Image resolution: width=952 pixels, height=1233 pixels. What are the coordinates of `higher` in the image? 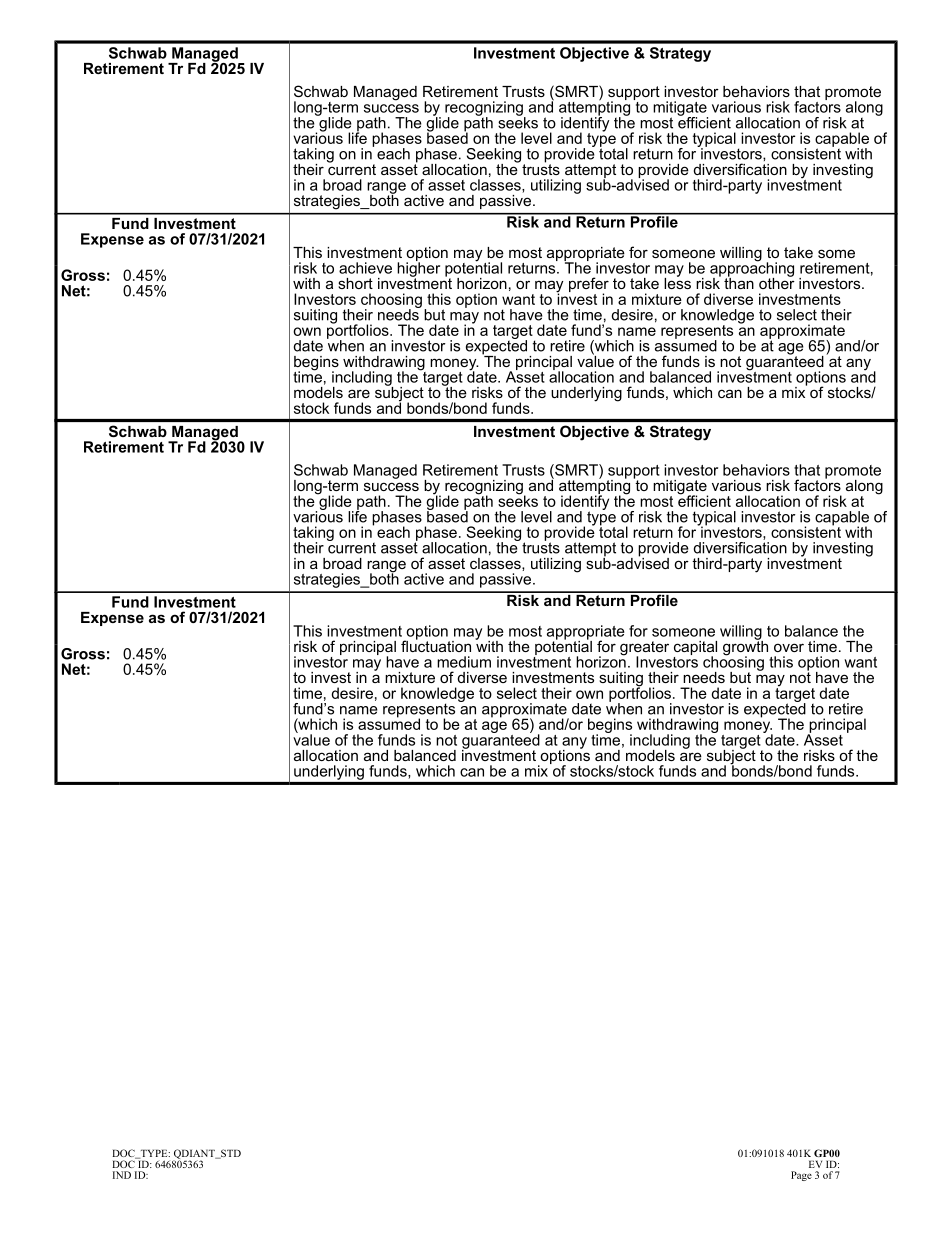 It's located at (418, 269).
